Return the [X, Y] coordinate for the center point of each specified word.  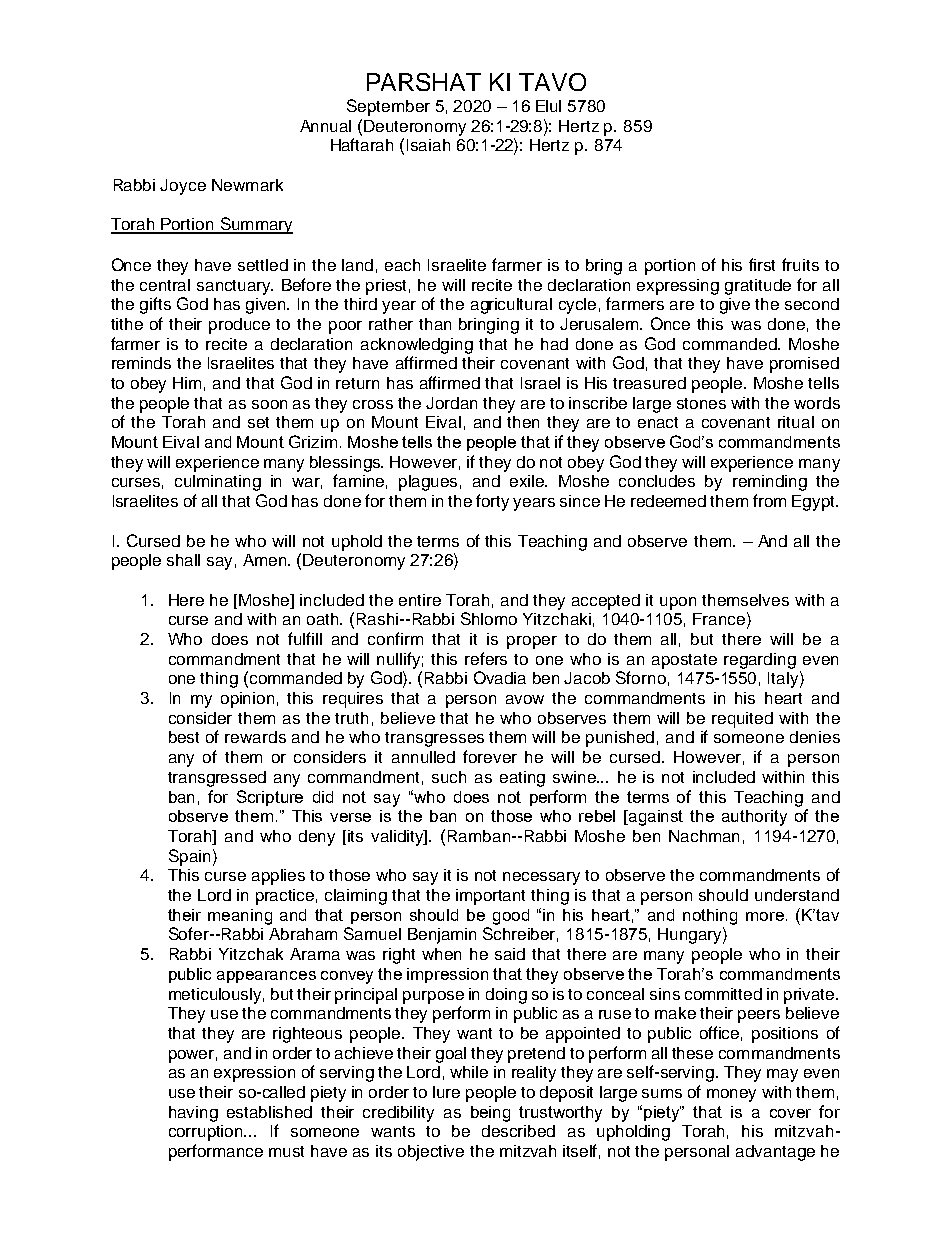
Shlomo [489, 618]
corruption [207, 1133]
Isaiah [428, 145]
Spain [189, 857]
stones [701, 403]
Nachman [704, 836]
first [762, 264]
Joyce [183, 187]
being [490, 1114]
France [719, 619]
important [490, 897]
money [731, 1095]
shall [183, 560]
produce [239, 326]
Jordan [451, 403]
